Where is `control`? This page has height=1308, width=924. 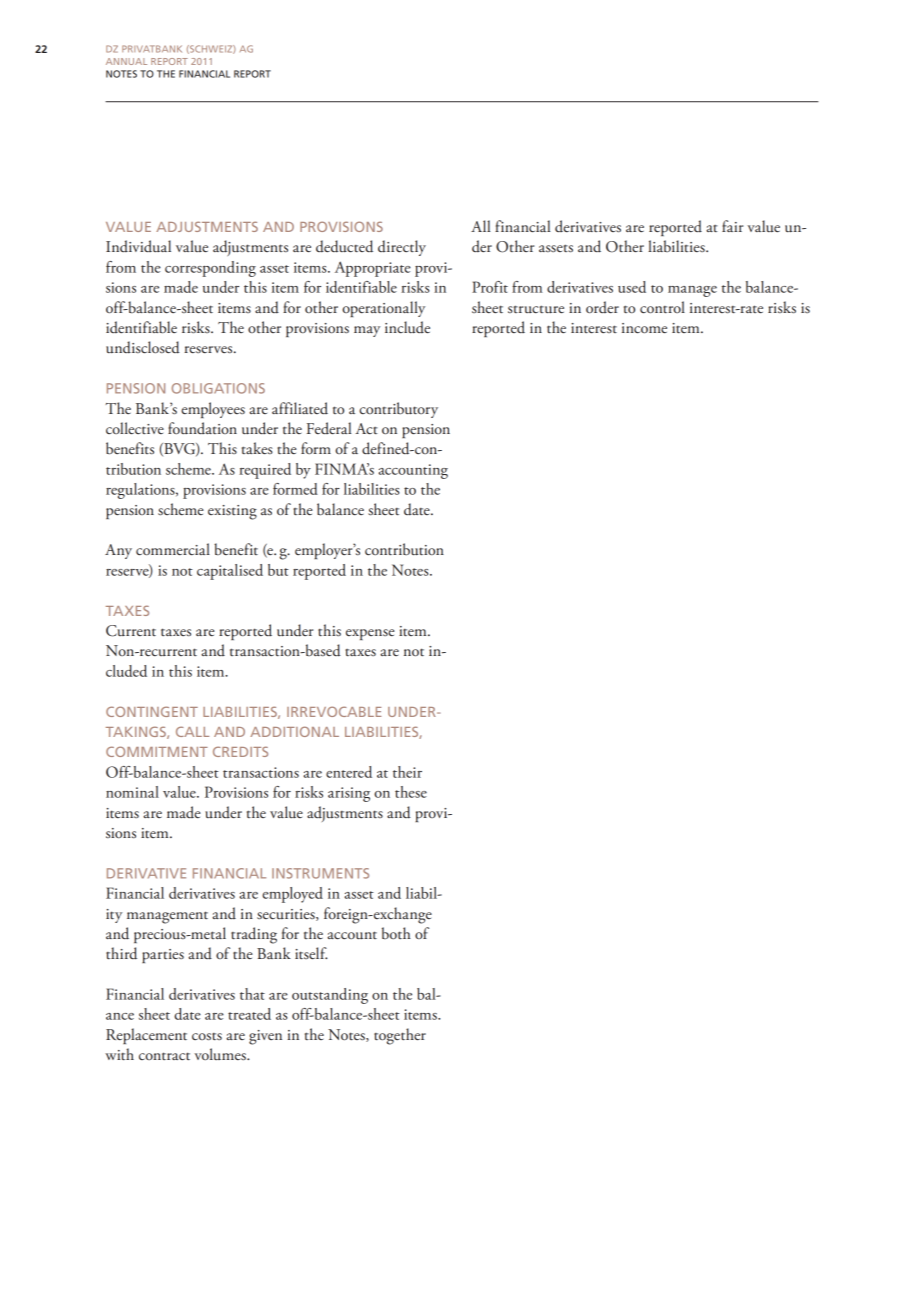
control is located at coordinates (662, 307).
